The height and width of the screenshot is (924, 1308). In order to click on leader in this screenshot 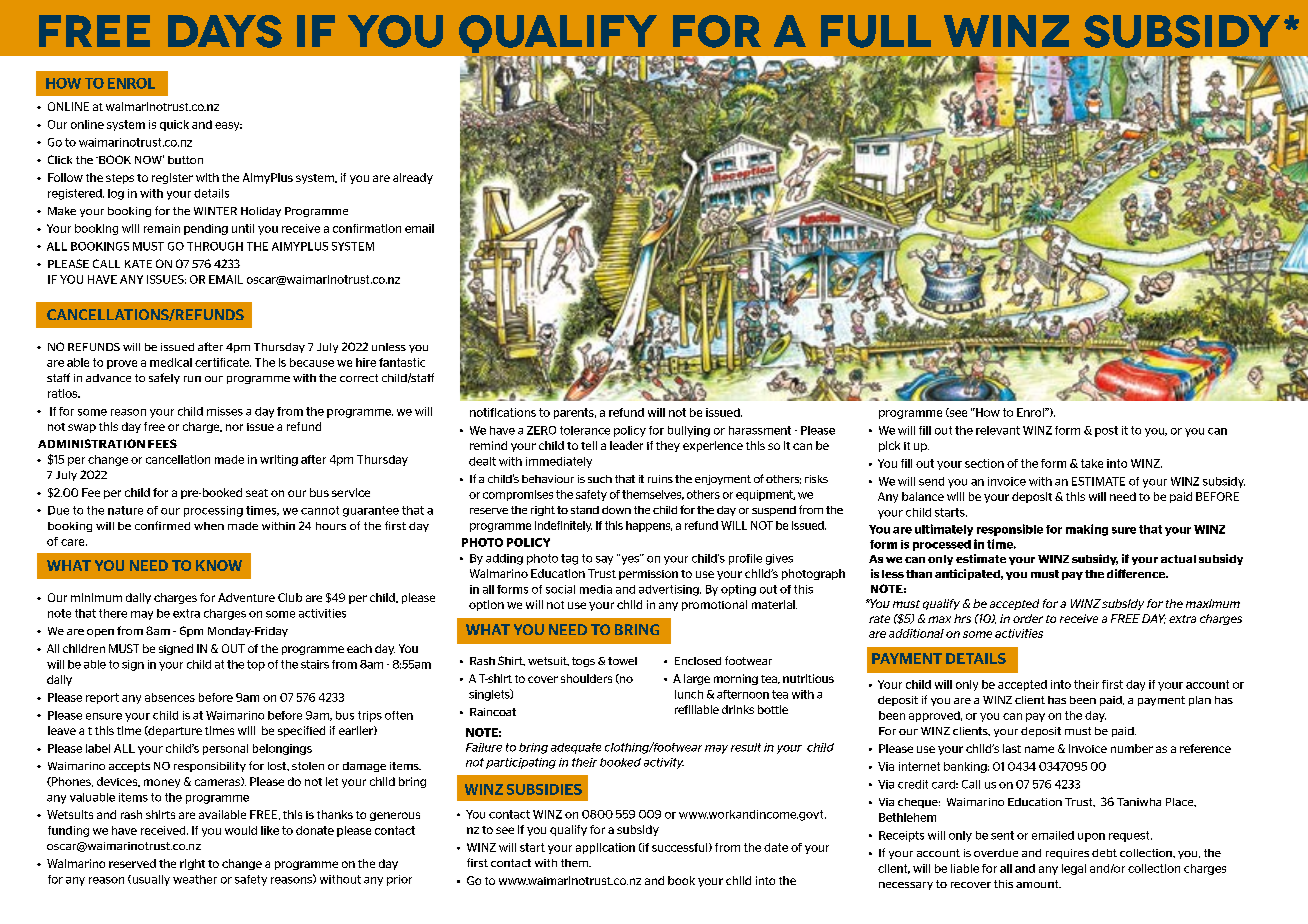, I will do `click(626, 445)`.
